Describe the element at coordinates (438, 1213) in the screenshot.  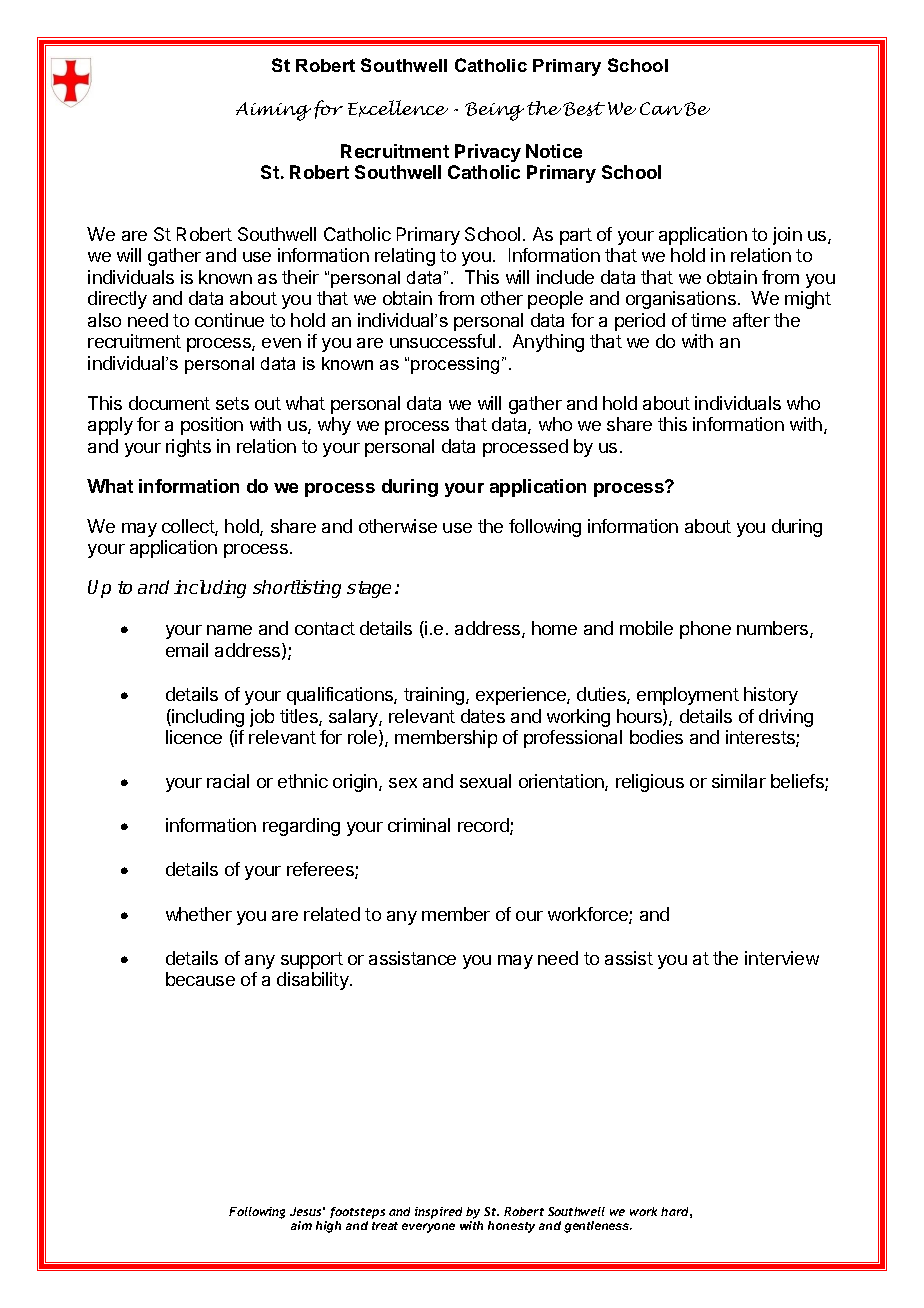
I see `inspired` at that location.
